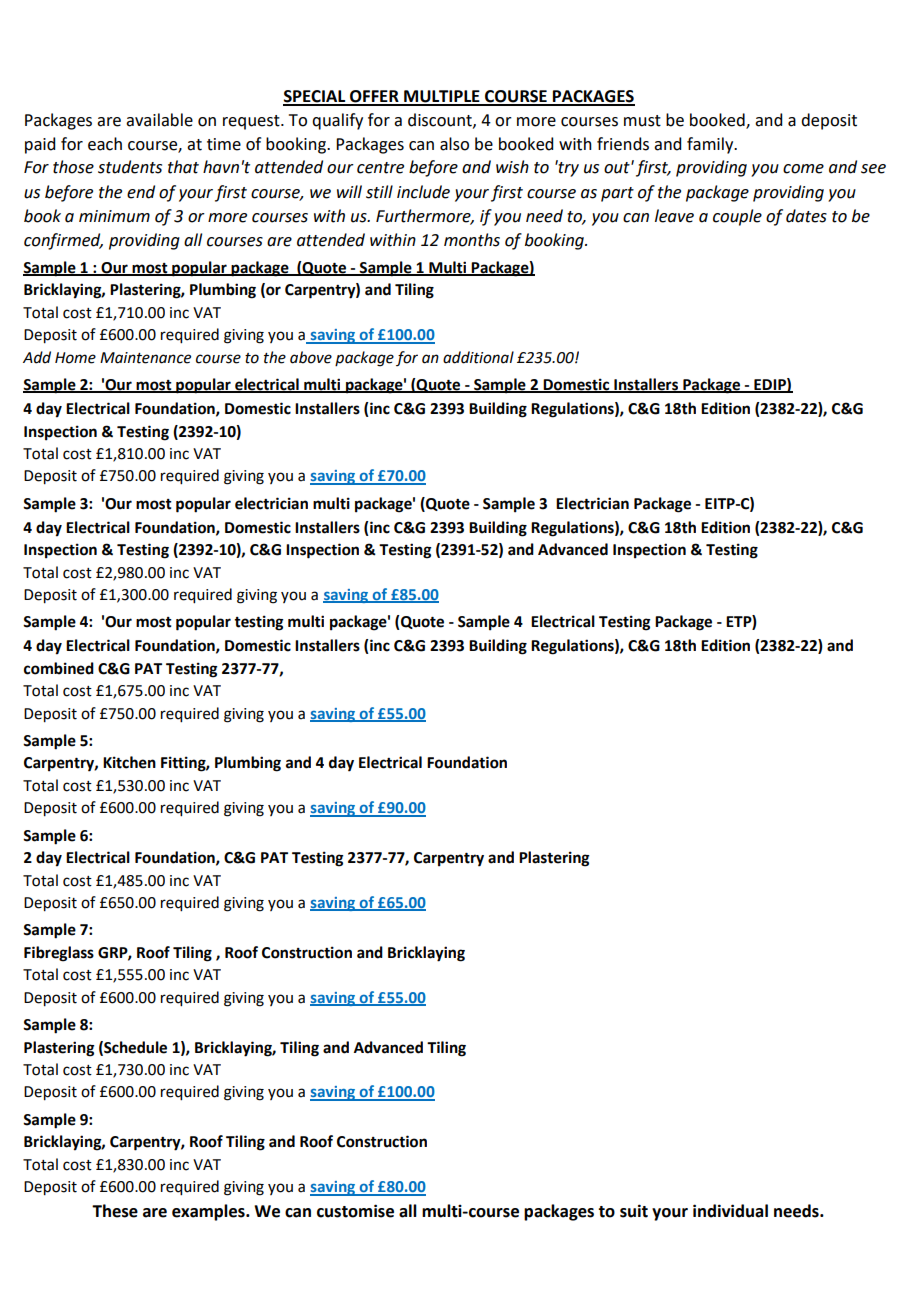  I want to click on come, so click(803, 169).
